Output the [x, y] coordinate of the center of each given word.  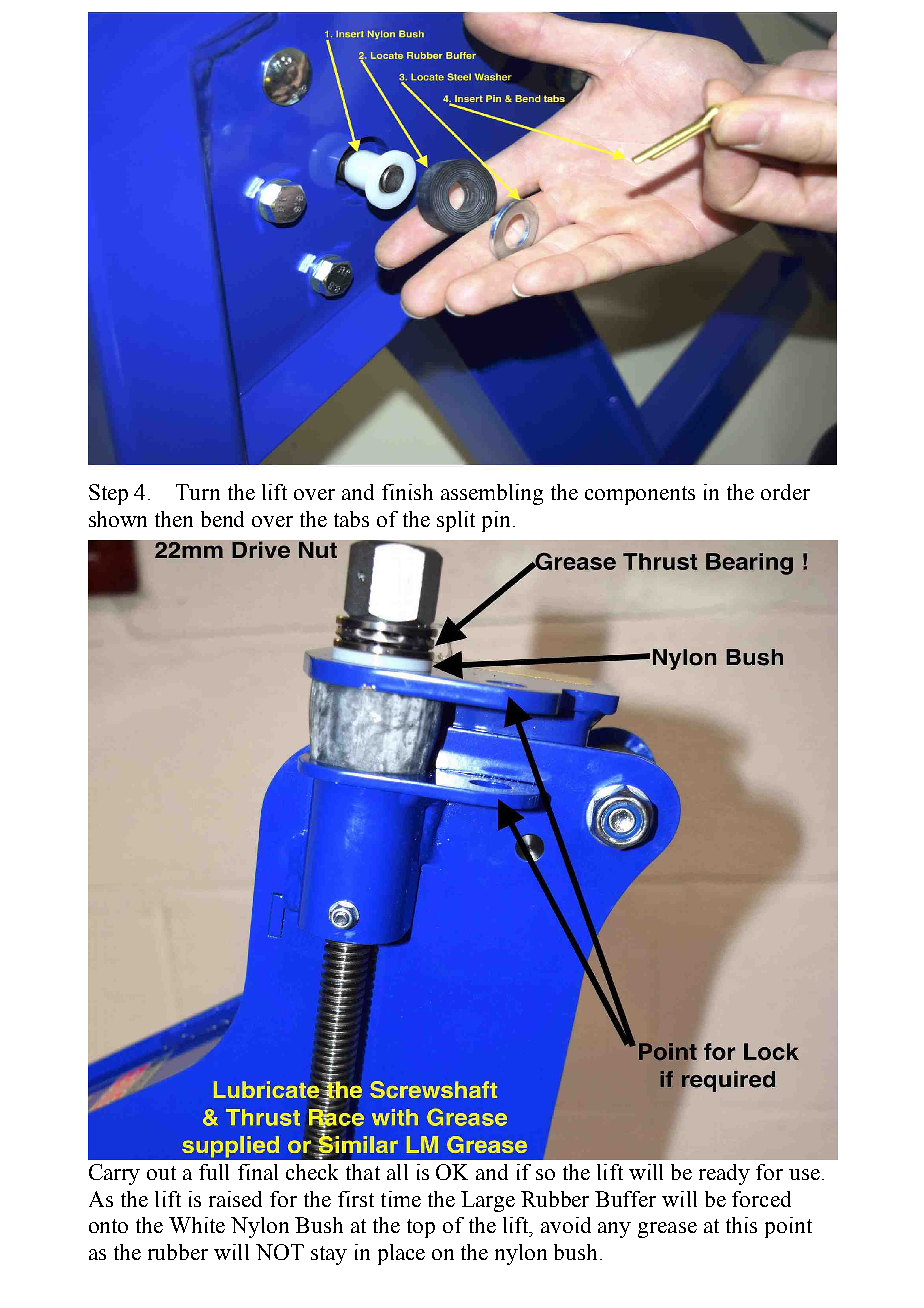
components [640, 495]
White [197, 1225]
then [174, 519]
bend [222, 519]
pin [498, 521]
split [456, 521]
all [397, 1172]
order [785, 492]
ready [724, 1174]
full [214, 1172]
